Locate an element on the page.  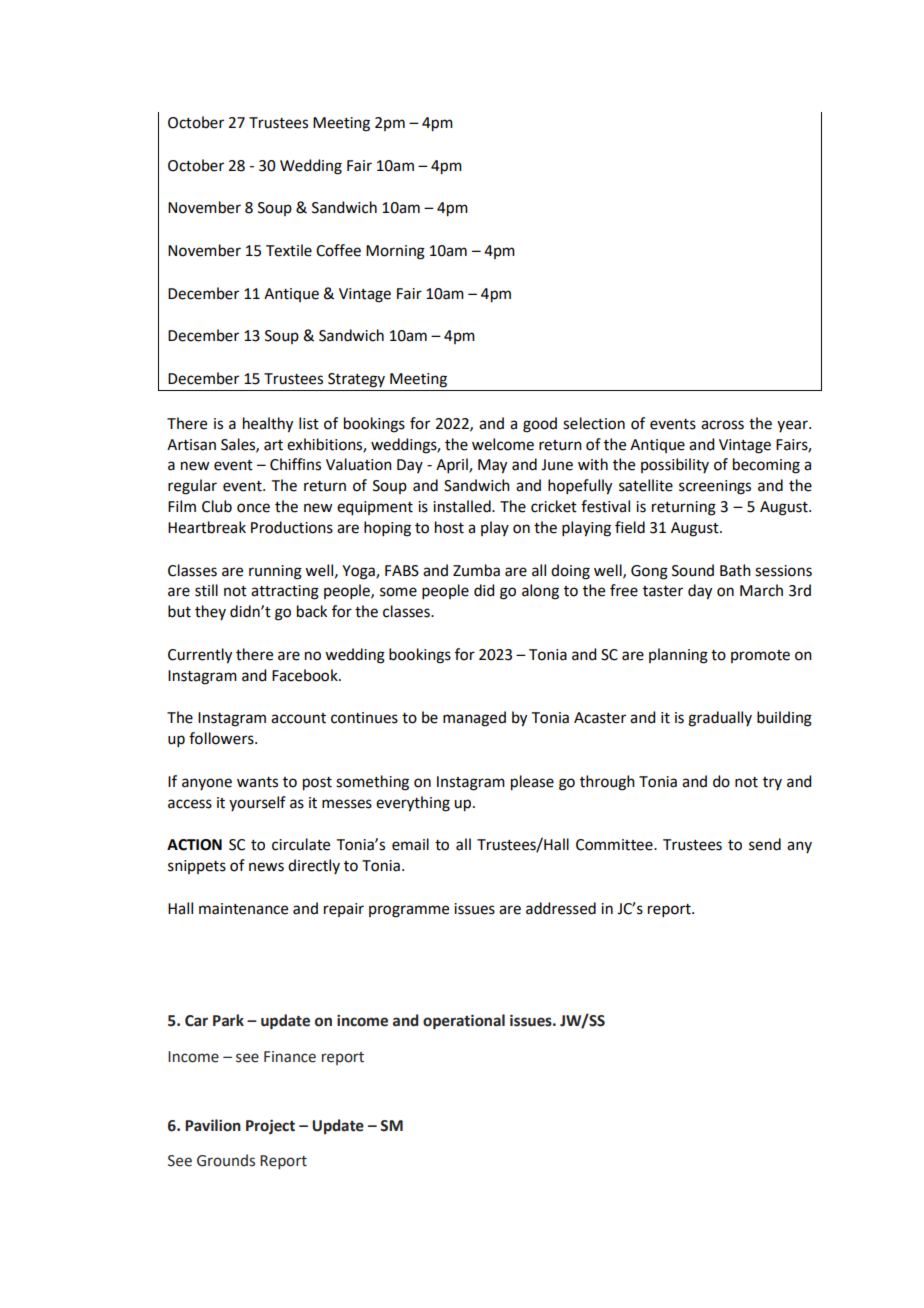
gradually is located at coordinates (720, 719).
